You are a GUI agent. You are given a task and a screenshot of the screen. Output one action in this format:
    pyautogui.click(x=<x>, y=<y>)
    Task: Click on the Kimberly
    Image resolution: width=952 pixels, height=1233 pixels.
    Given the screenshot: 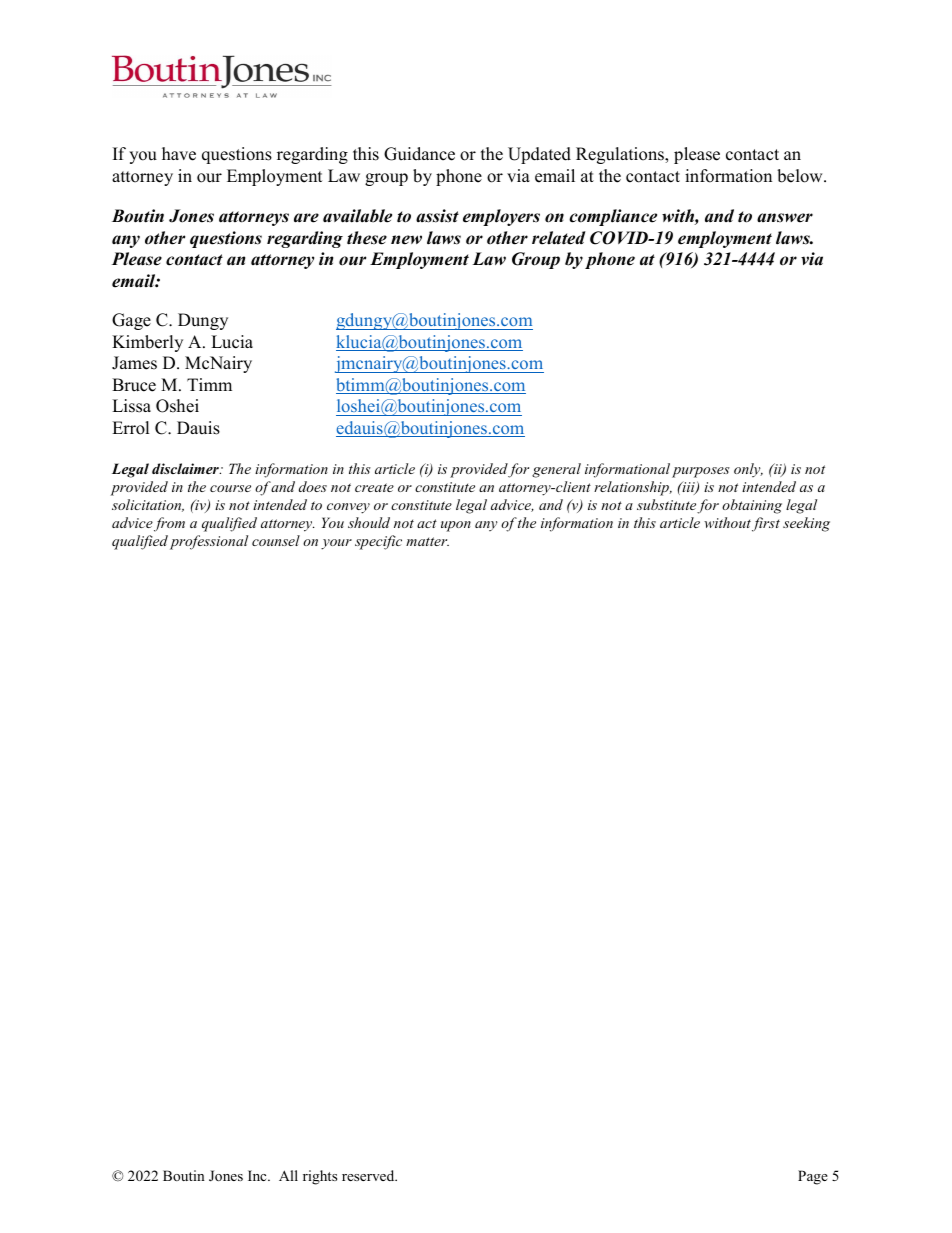 What is the action you would take?
    pyautogui.click(x=147, y=343)
